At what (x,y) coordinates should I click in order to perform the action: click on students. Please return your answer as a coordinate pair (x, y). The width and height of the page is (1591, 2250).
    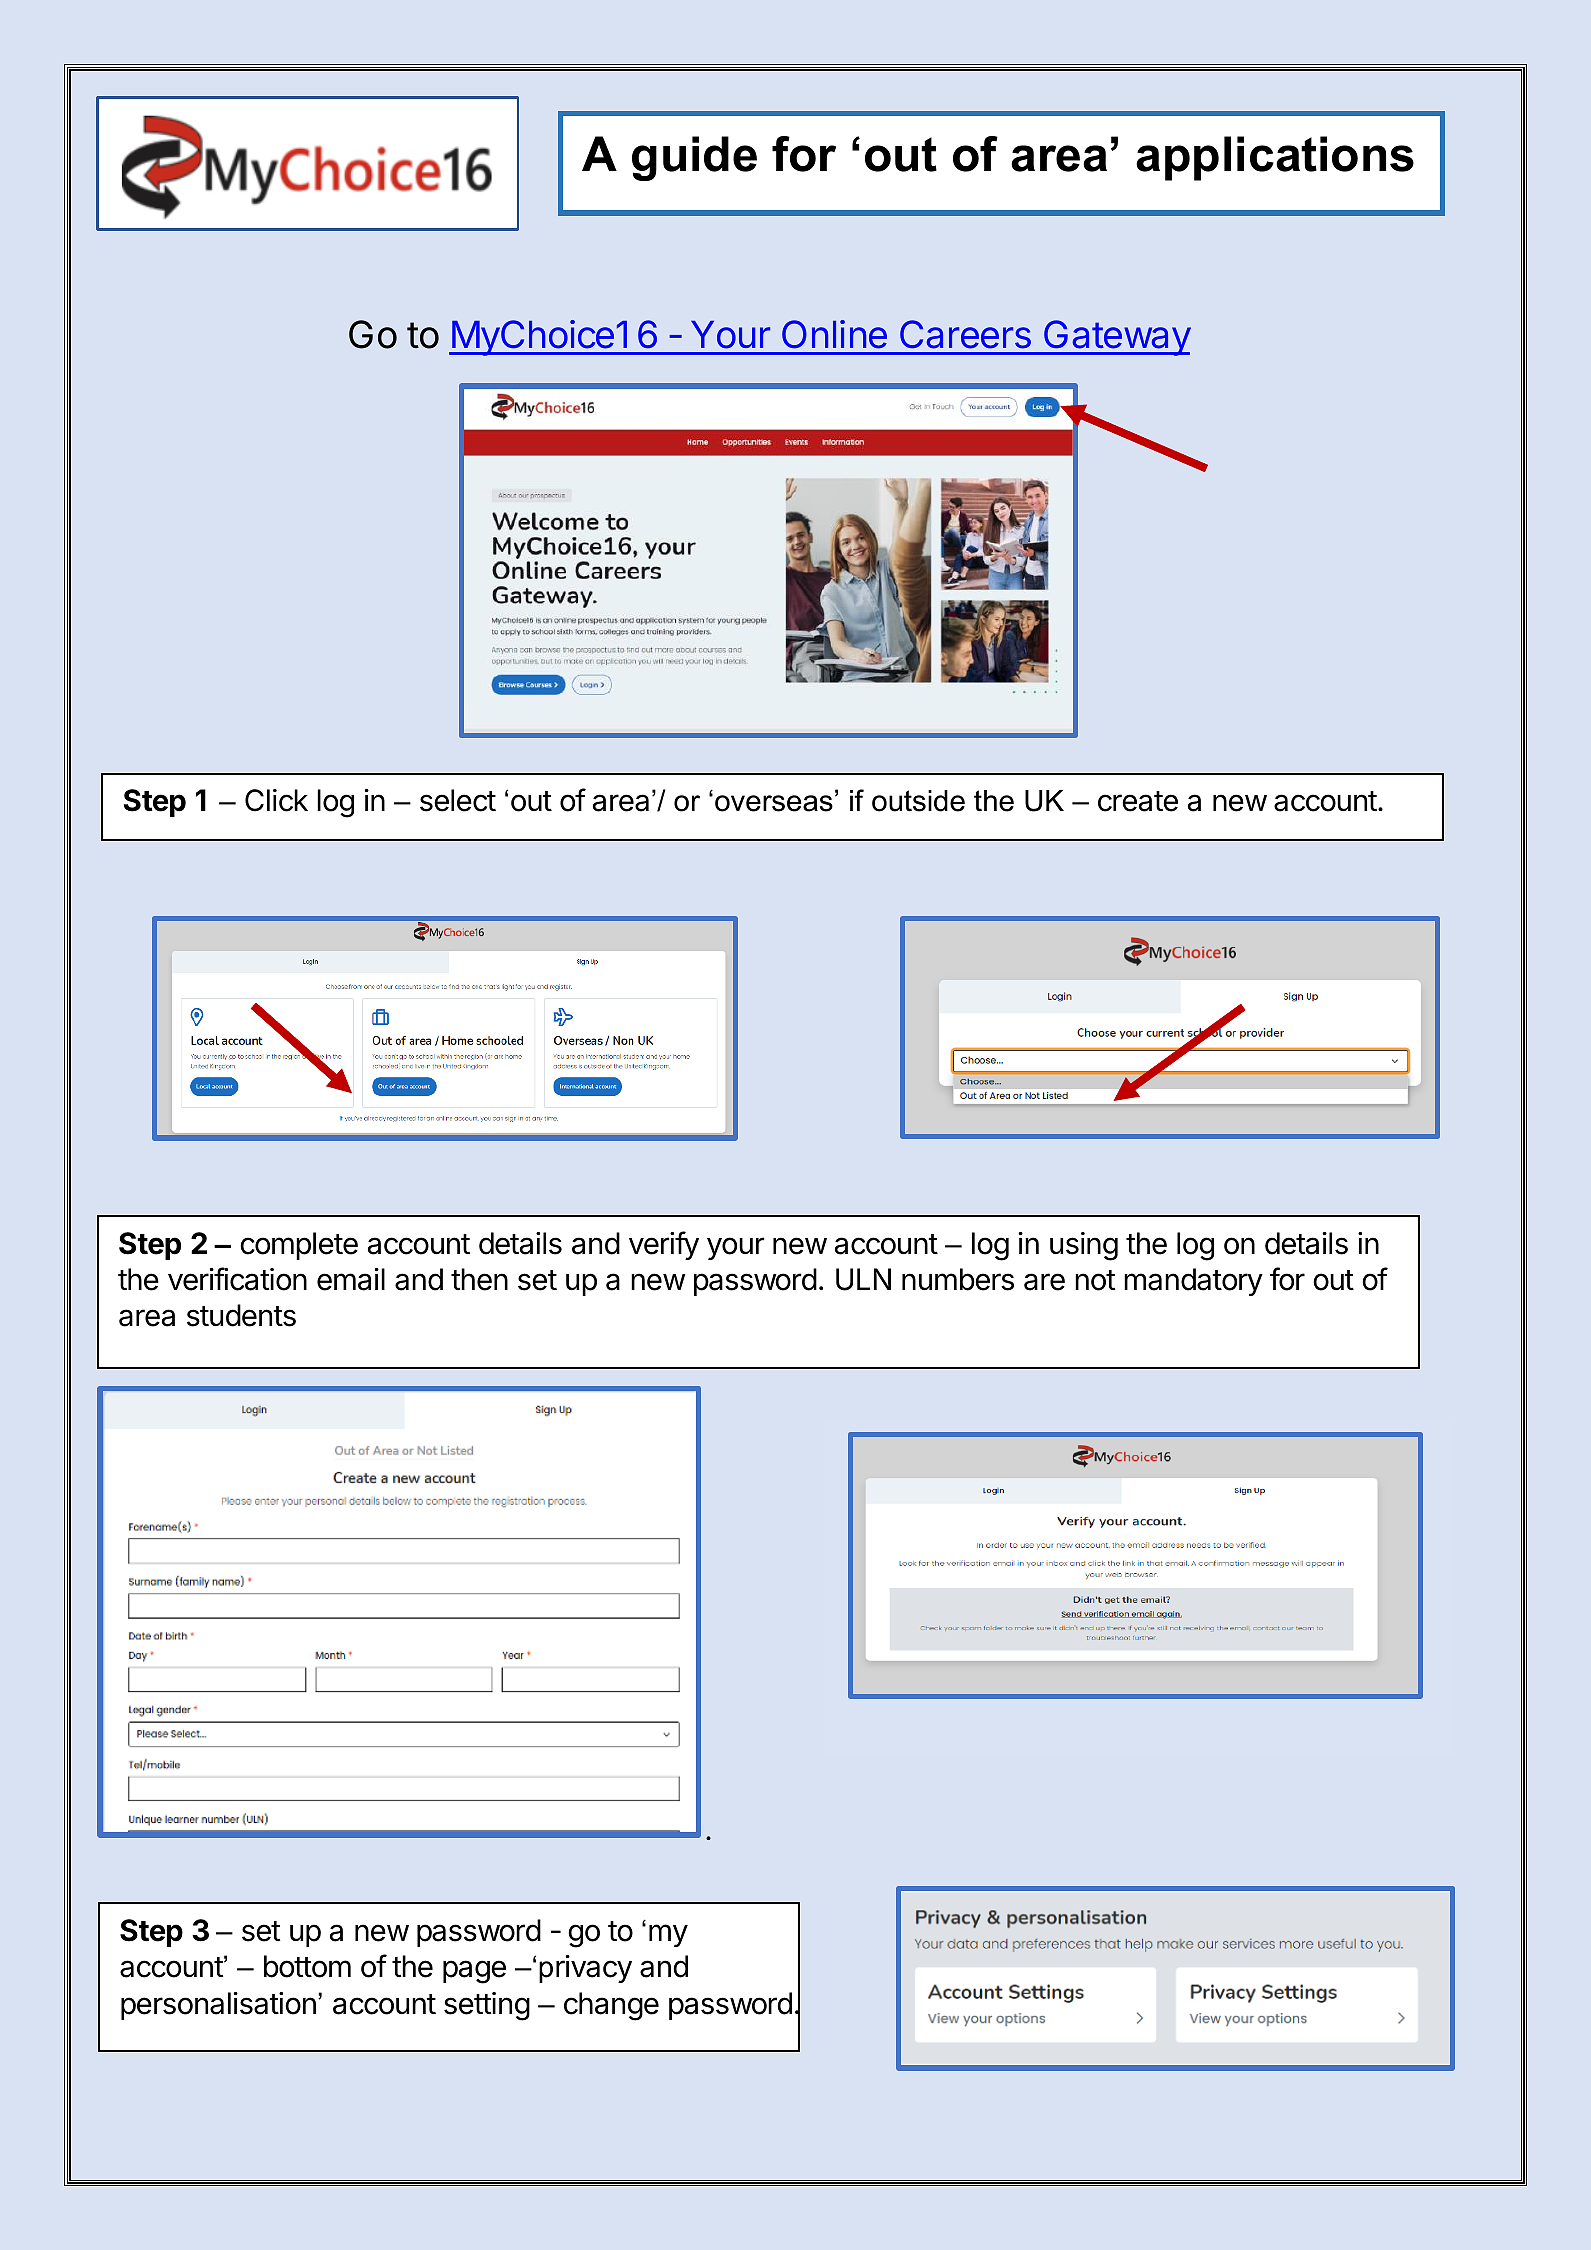
    Looking at the image, I should click on (241, 1315).
